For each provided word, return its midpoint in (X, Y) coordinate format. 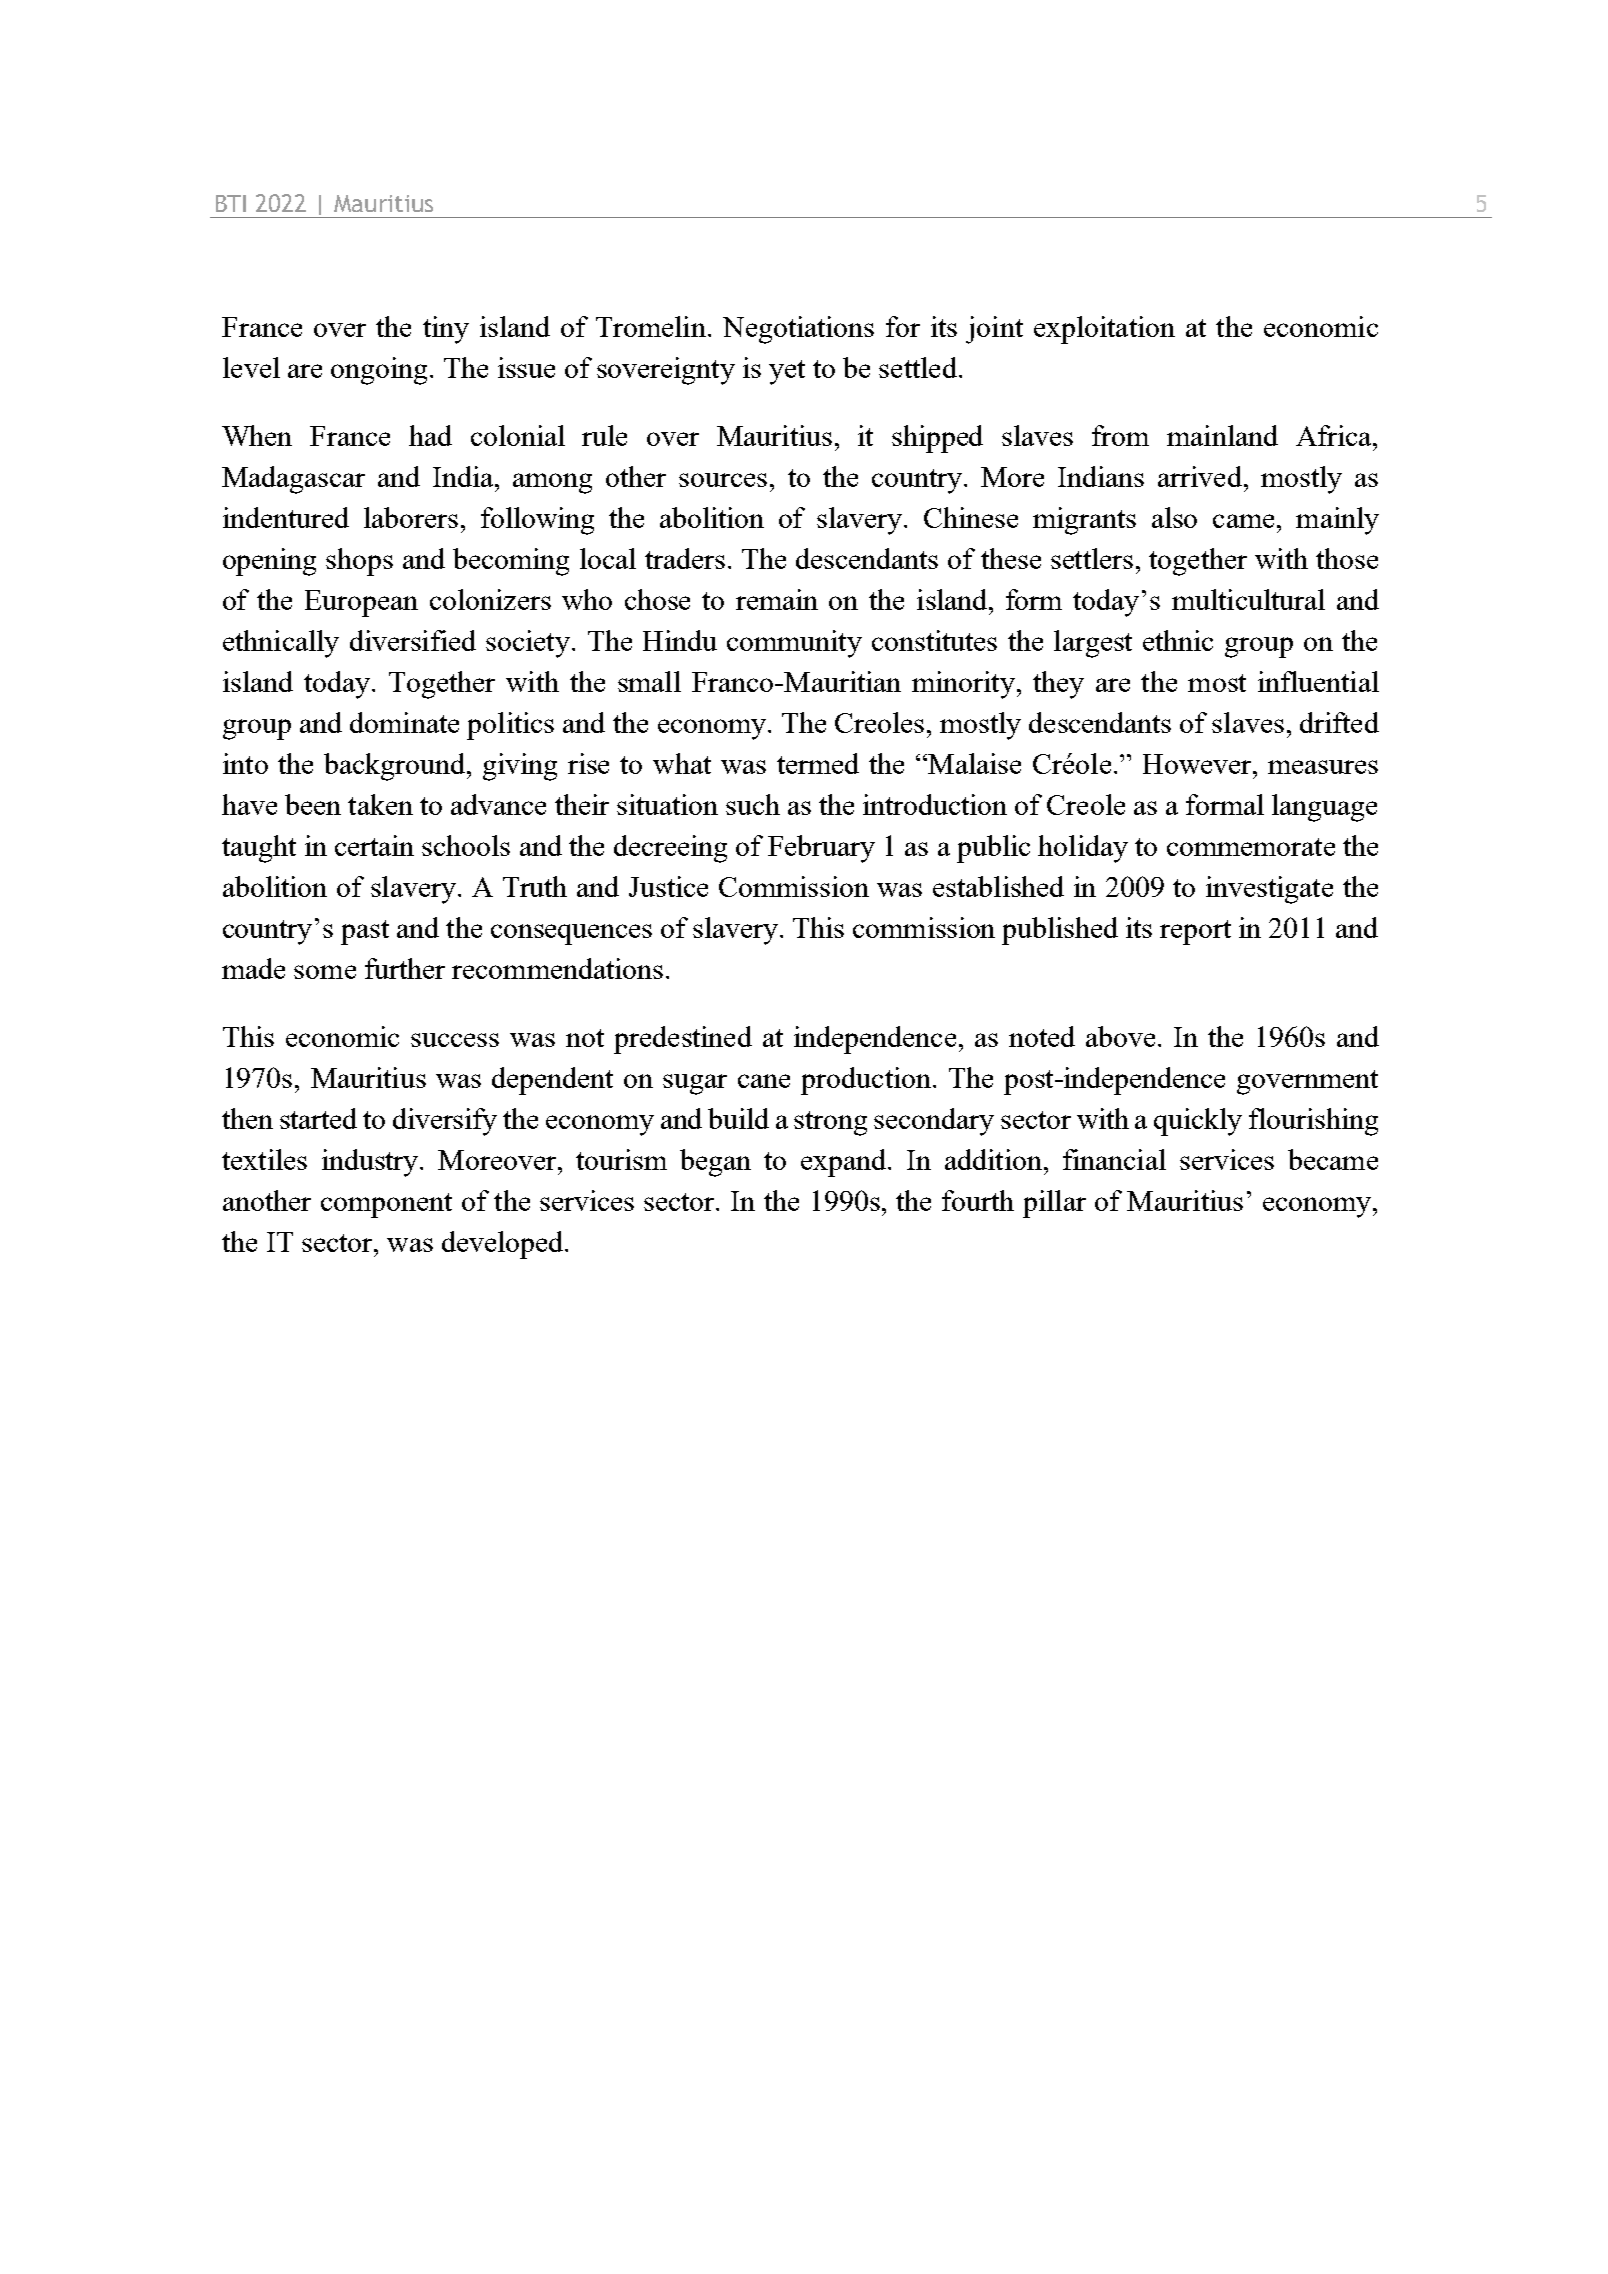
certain (374, 845)
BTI (231, 203)
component (386, 1205)
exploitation (1104, 330)
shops (359, 562)
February (821, 849)
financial (1114, 1159)
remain (777, 599)
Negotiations (798, 330)
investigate (1269, 890)
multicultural (1248, 599)
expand (843, 1163)
